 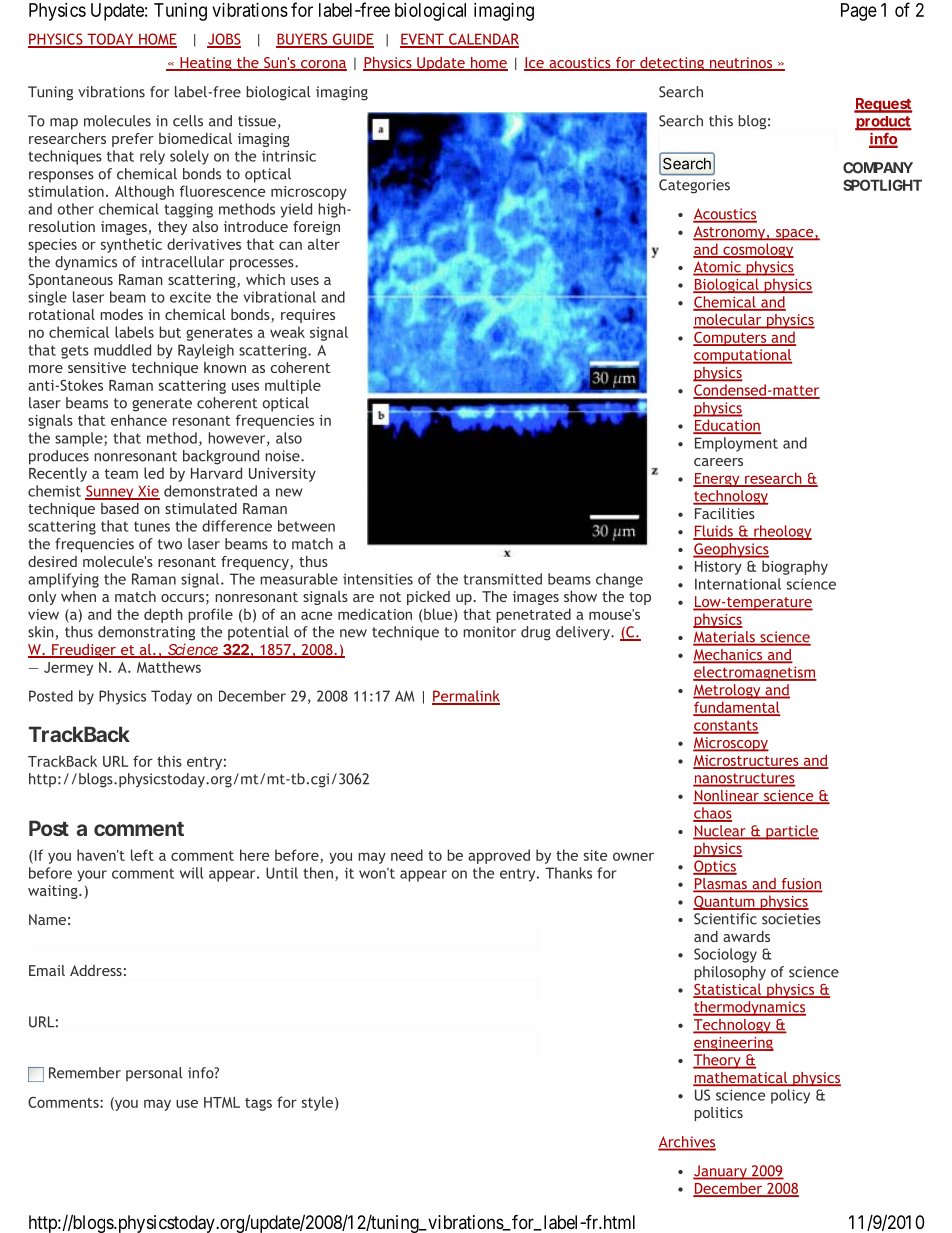 What do you see at coordinates (154, 1074) in the screenshot?
I see `personal` at bounding box center [154, 1074].
